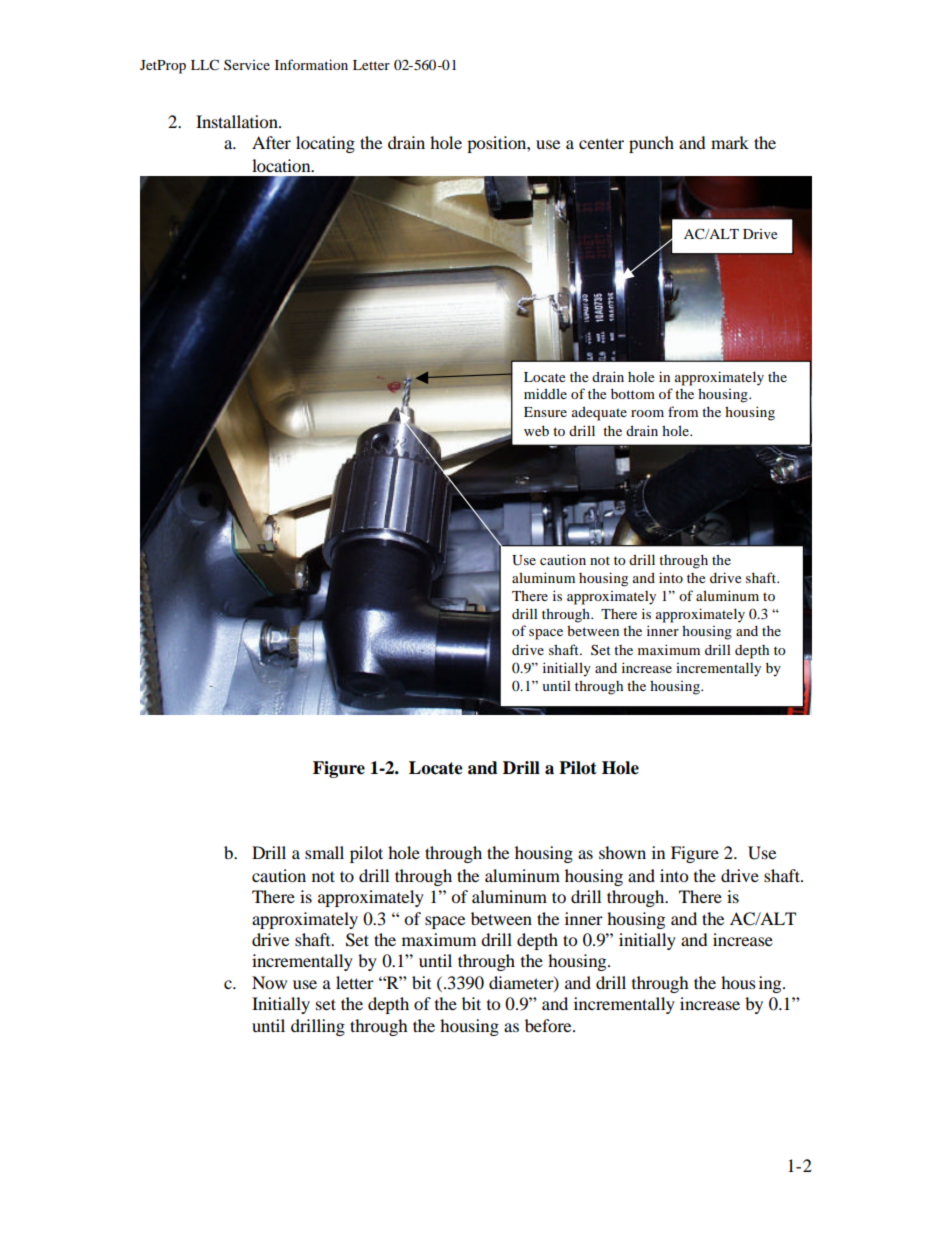 The image size is (952, 1233). Describe the element at coordinates (545, 393) in the screenshot. I see `middle` at that location.
